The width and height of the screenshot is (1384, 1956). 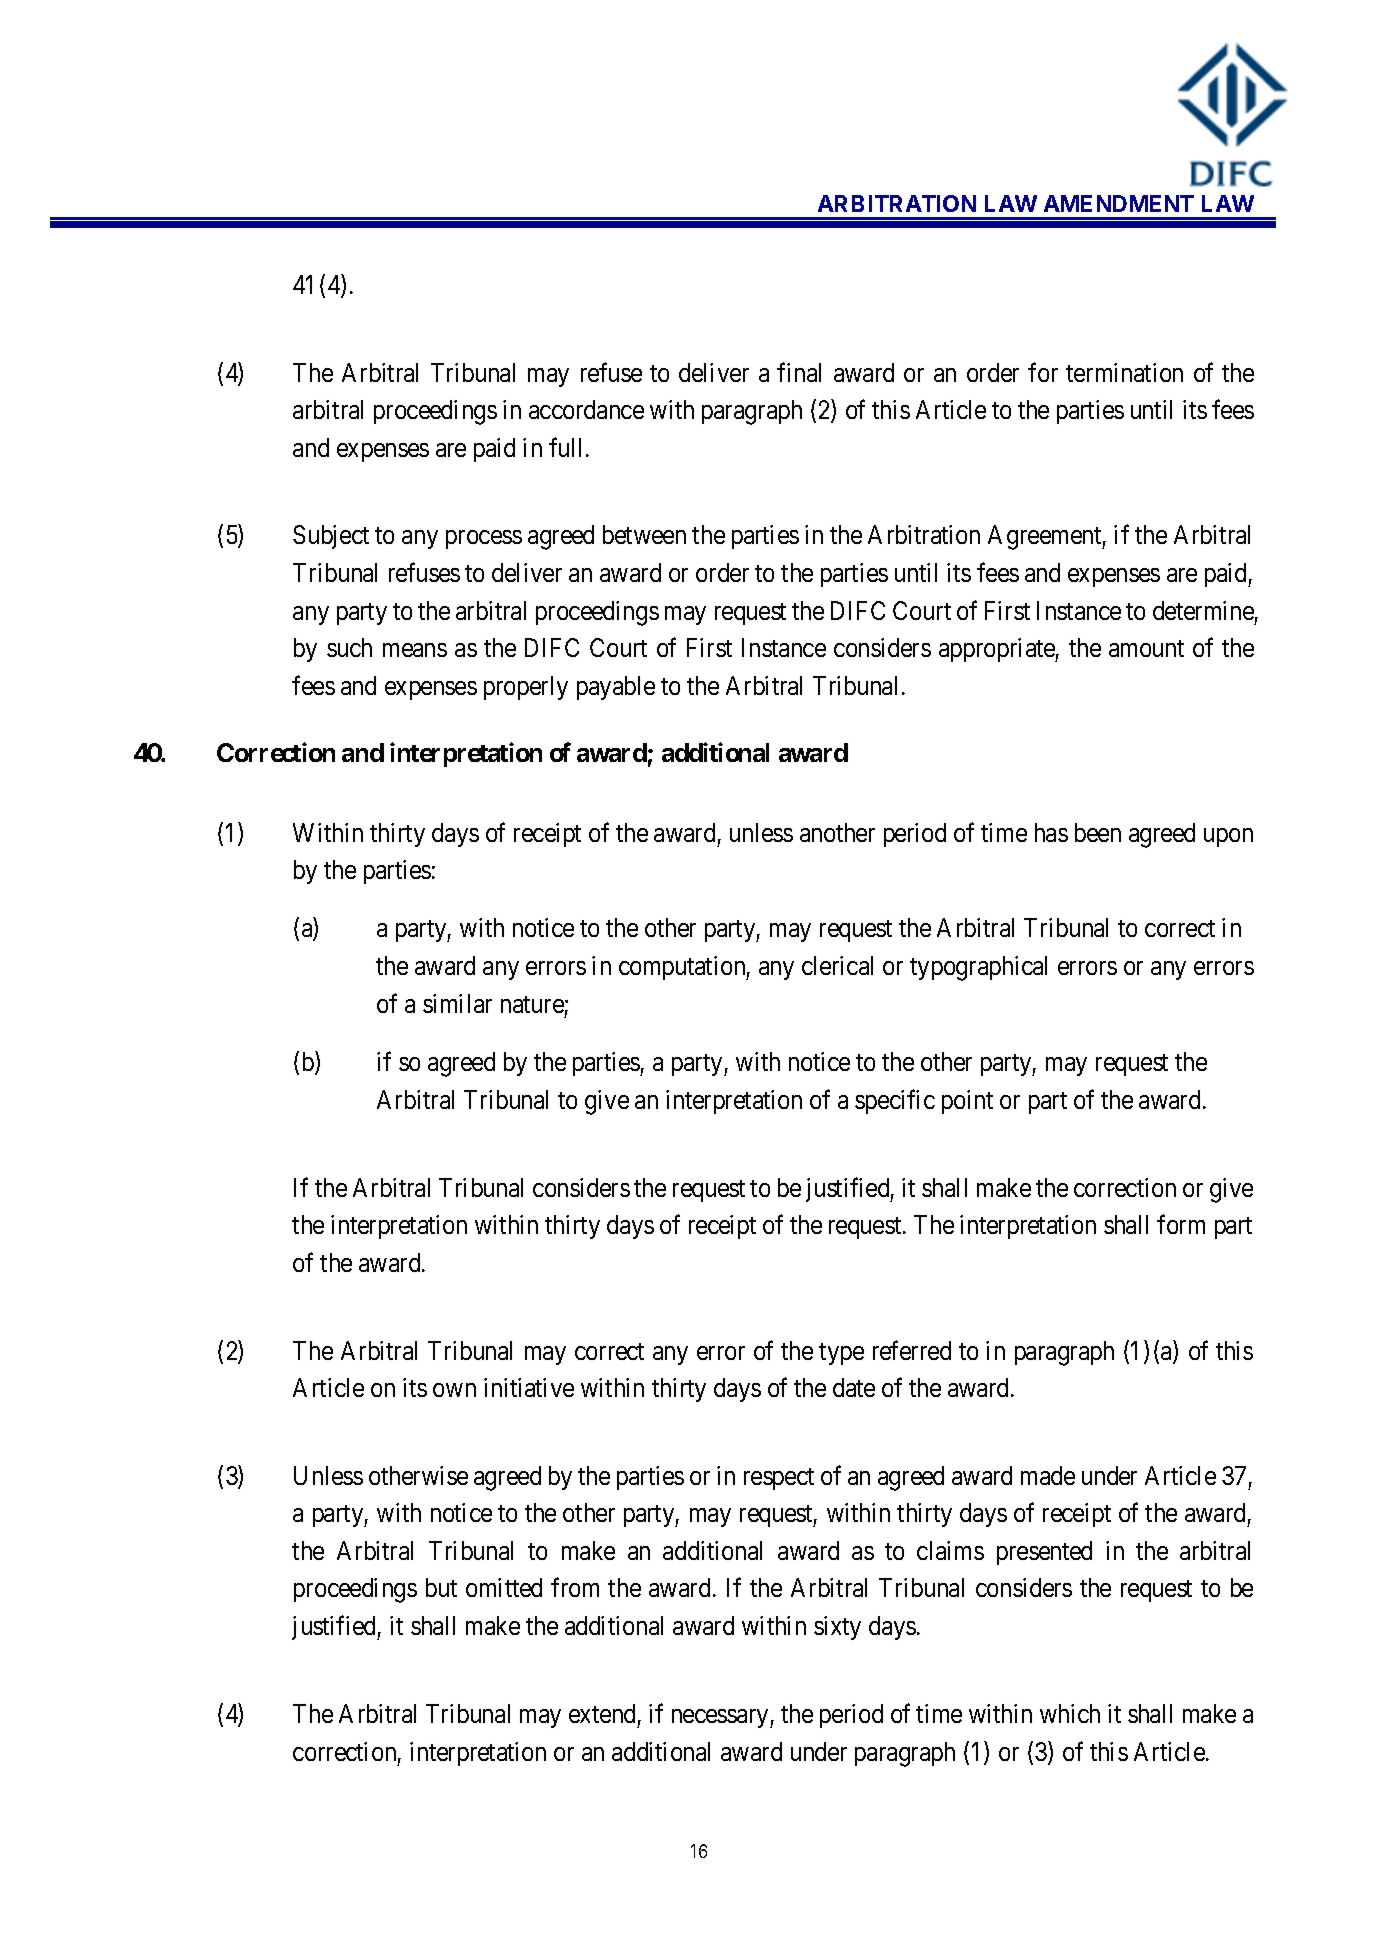 What do you see at coordinates (586, 409) in the screenshot?
I see `accordance` at bounding box center [586, 409].
